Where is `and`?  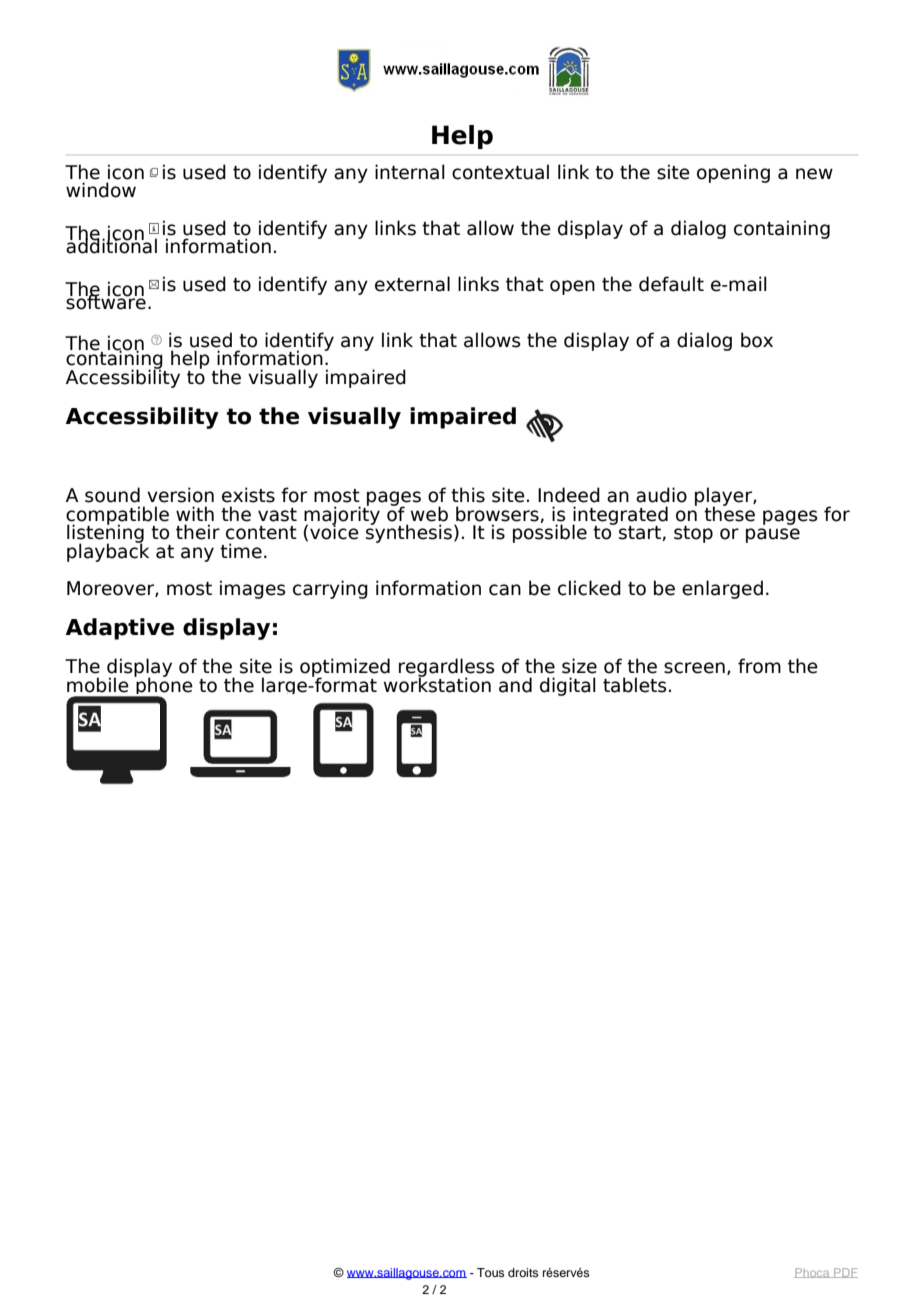 and is located at coordinates (515, 685).
